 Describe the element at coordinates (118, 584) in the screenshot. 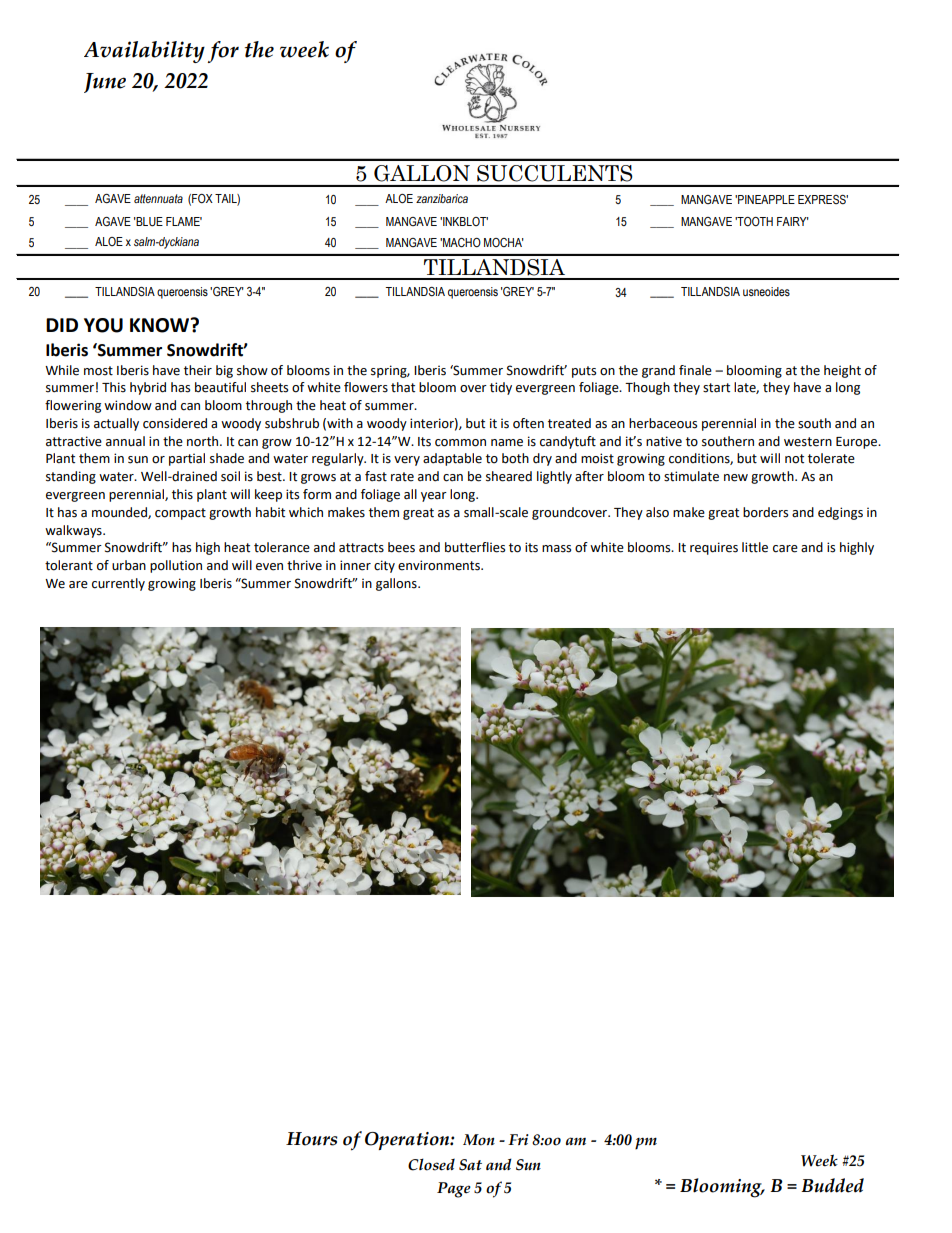

I see `currently` at that location.
